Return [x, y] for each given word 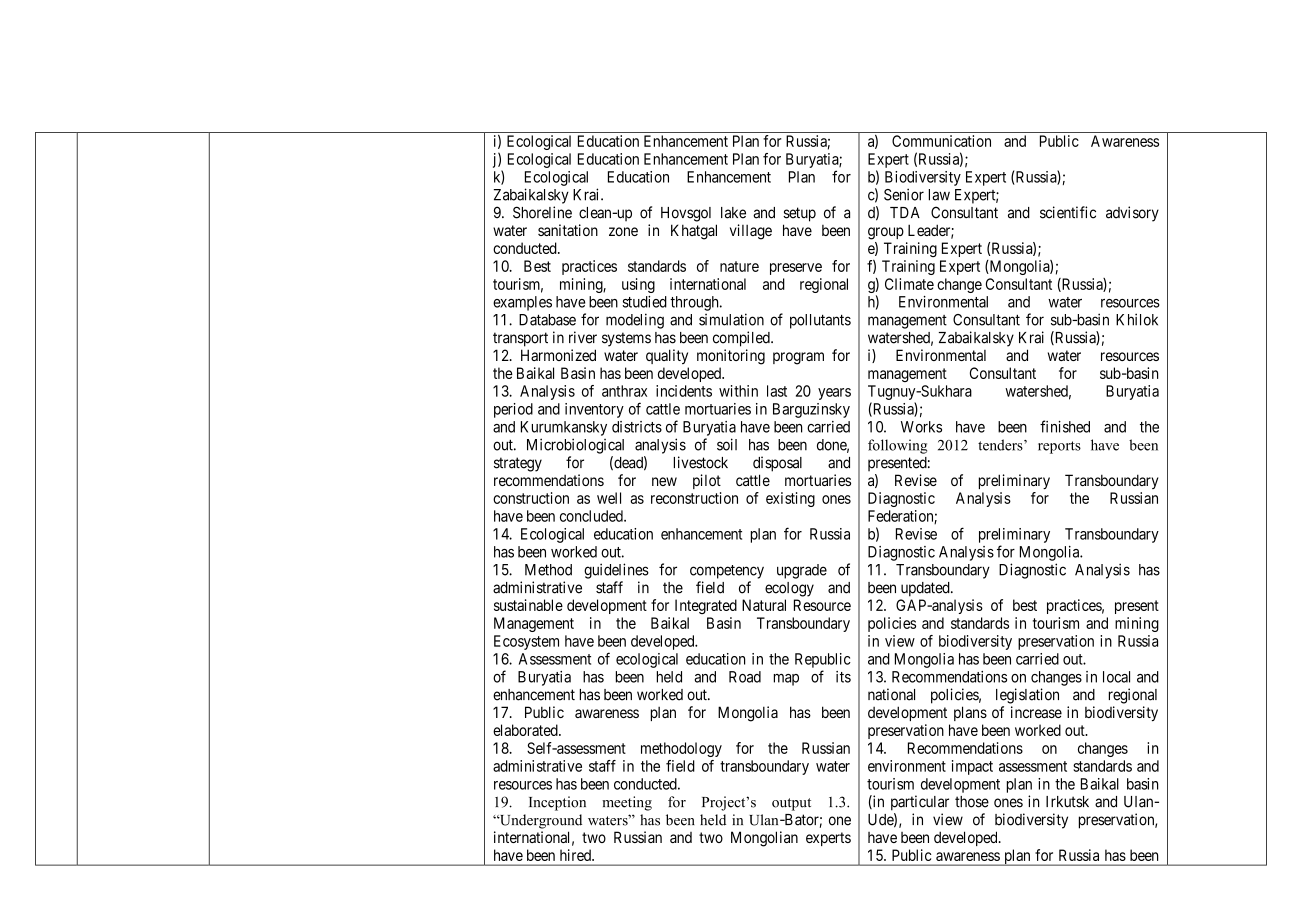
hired [576, 855]
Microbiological [575, 446]
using [638, 285]
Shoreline [542, 212]
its [843, 677]
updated [926, 589]
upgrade [802, 571]
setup [799, 214]
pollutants [820, 321]
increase [1036, 712]
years [834, 394]
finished [1065, 426]
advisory [1132, 214]
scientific [1068, 212]
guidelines [616, 571]
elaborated [526, 730]
